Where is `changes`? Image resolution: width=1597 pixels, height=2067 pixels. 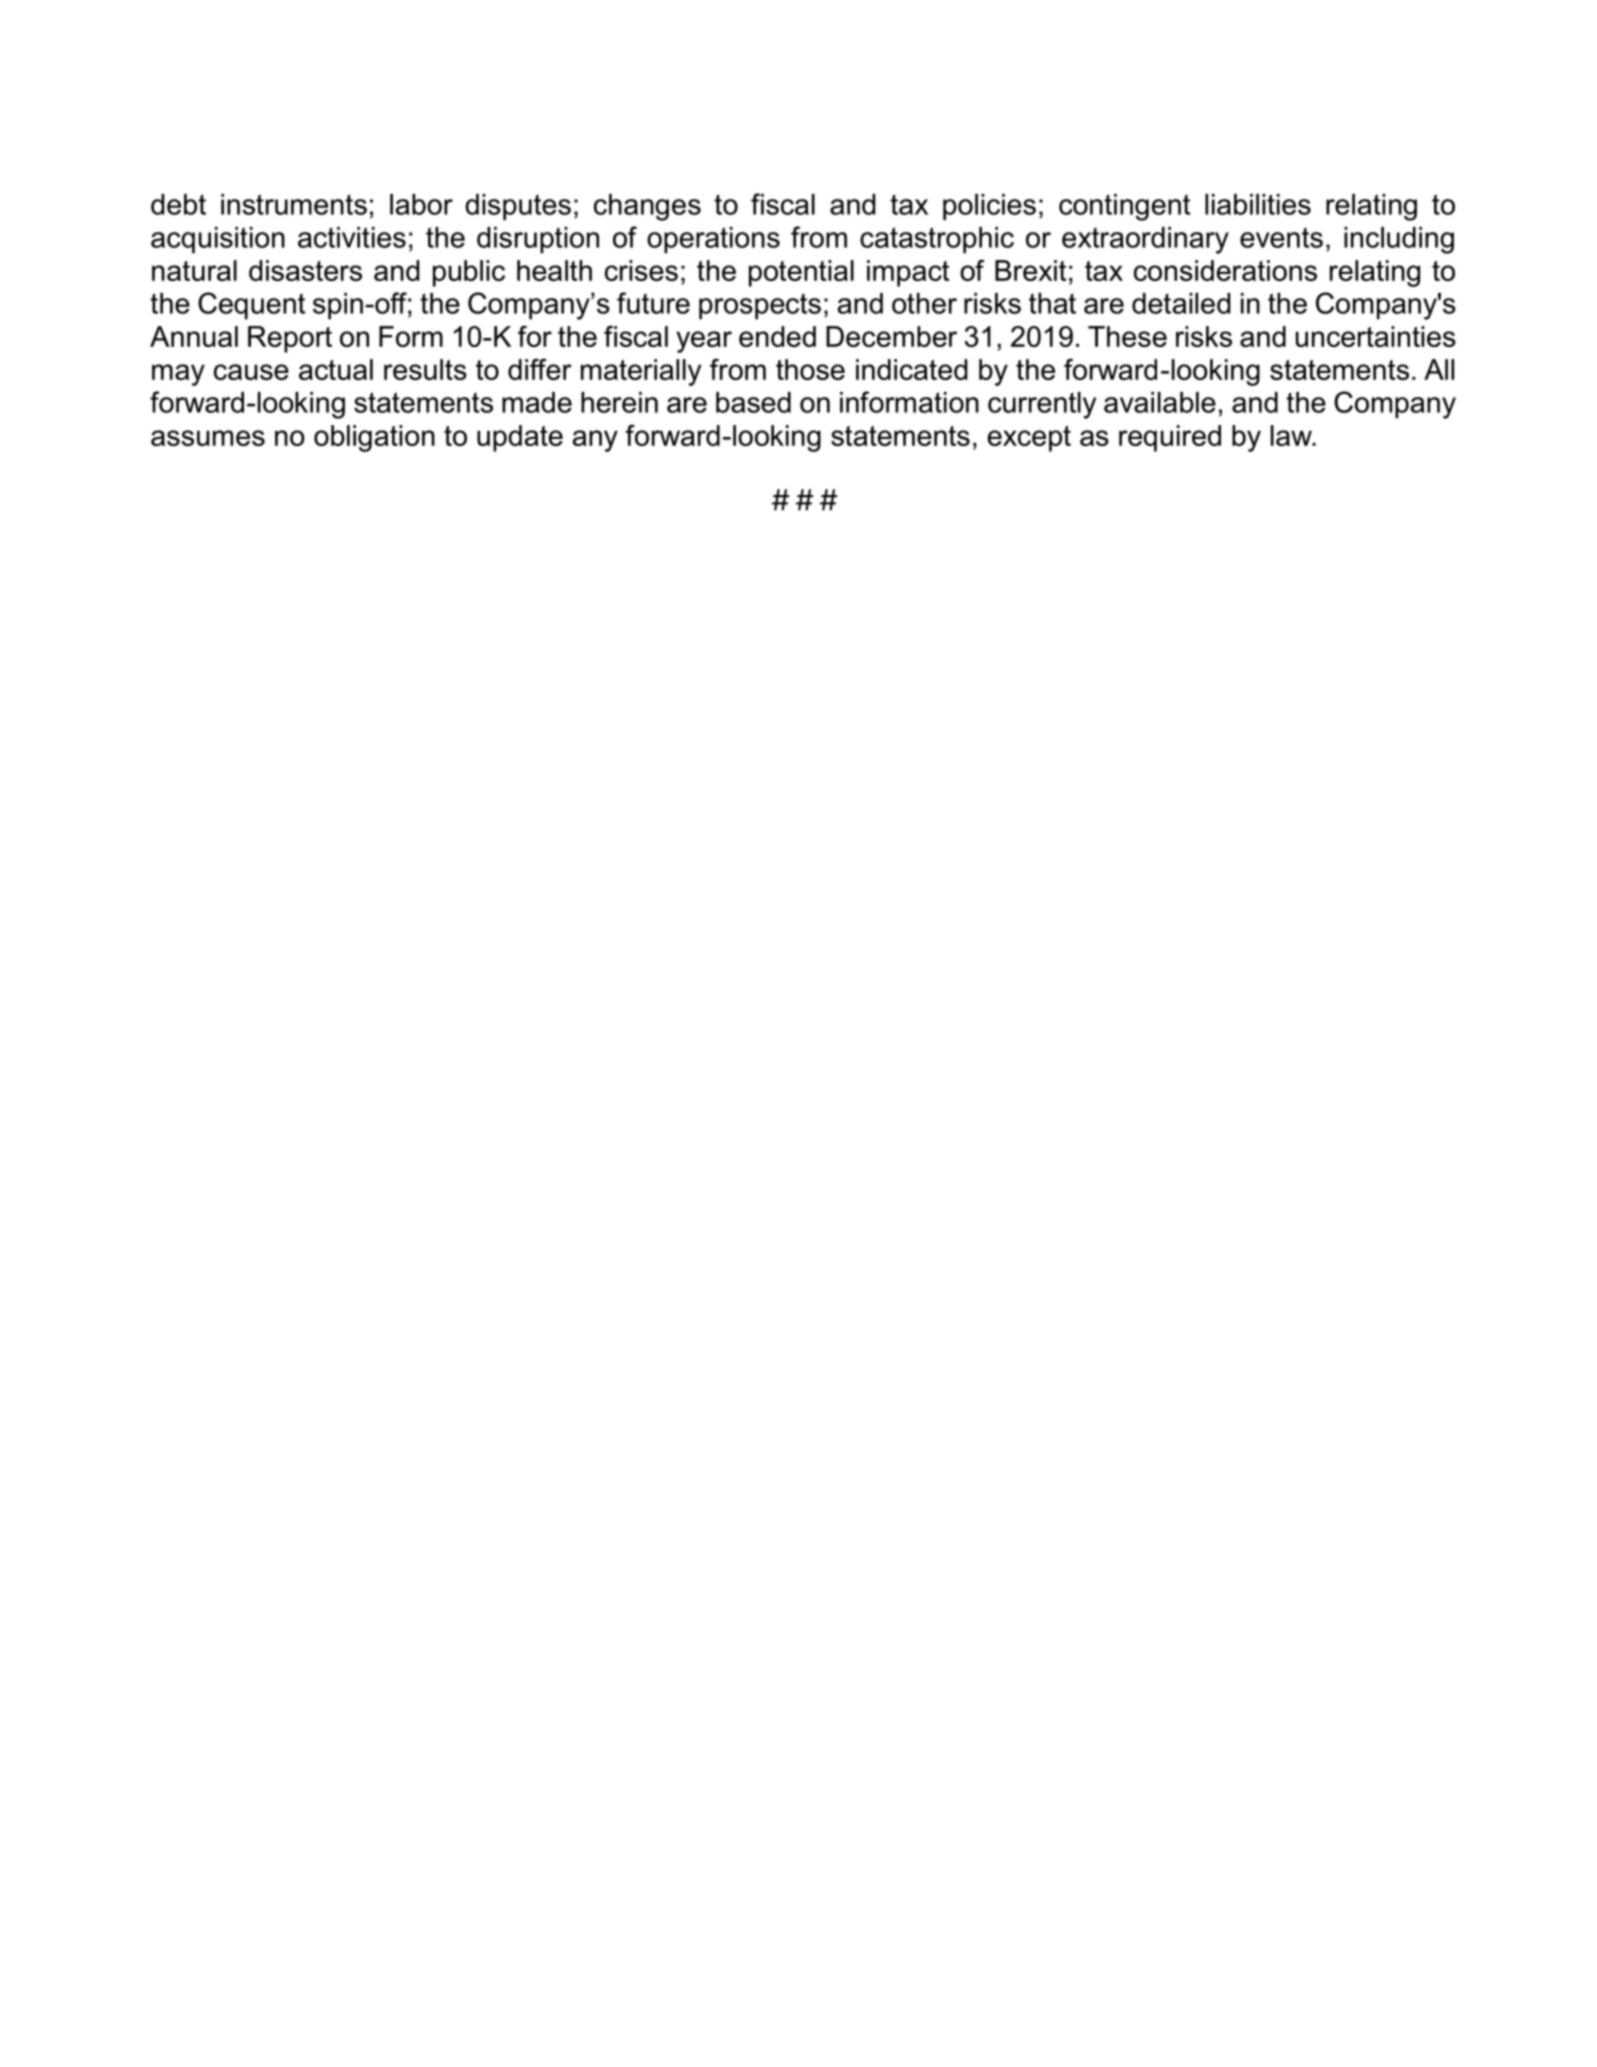
changes is located at coordinates (647, 207).
